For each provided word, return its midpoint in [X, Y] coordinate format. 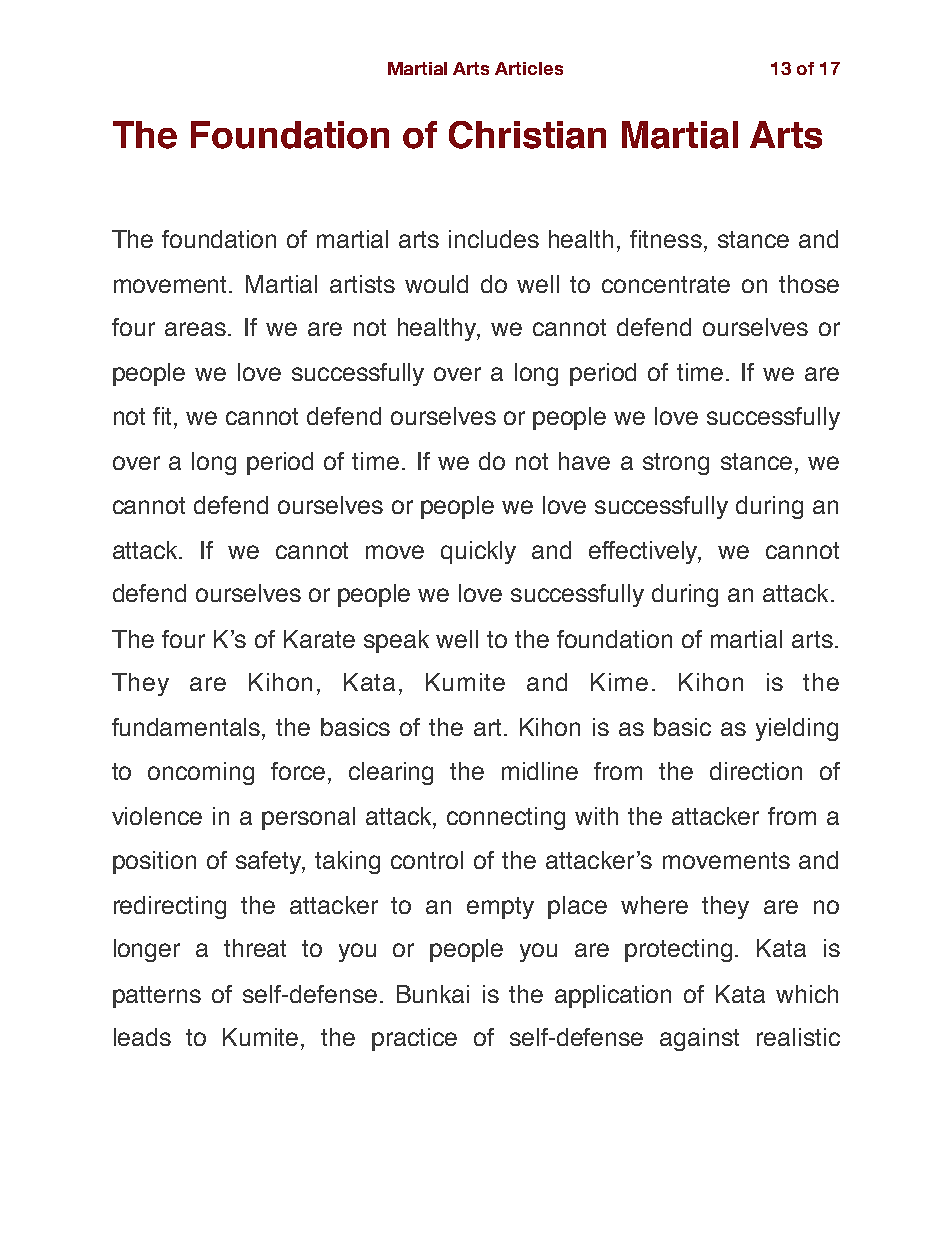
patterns [157, 997]
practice [414, 1039]
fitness [666, 239]
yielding [797, 729]
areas [195, 329]
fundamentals [187, 727]
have [584, 461]
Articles [529, 68]
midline [540, 771]
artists [362, 284]
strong [676, 464]
